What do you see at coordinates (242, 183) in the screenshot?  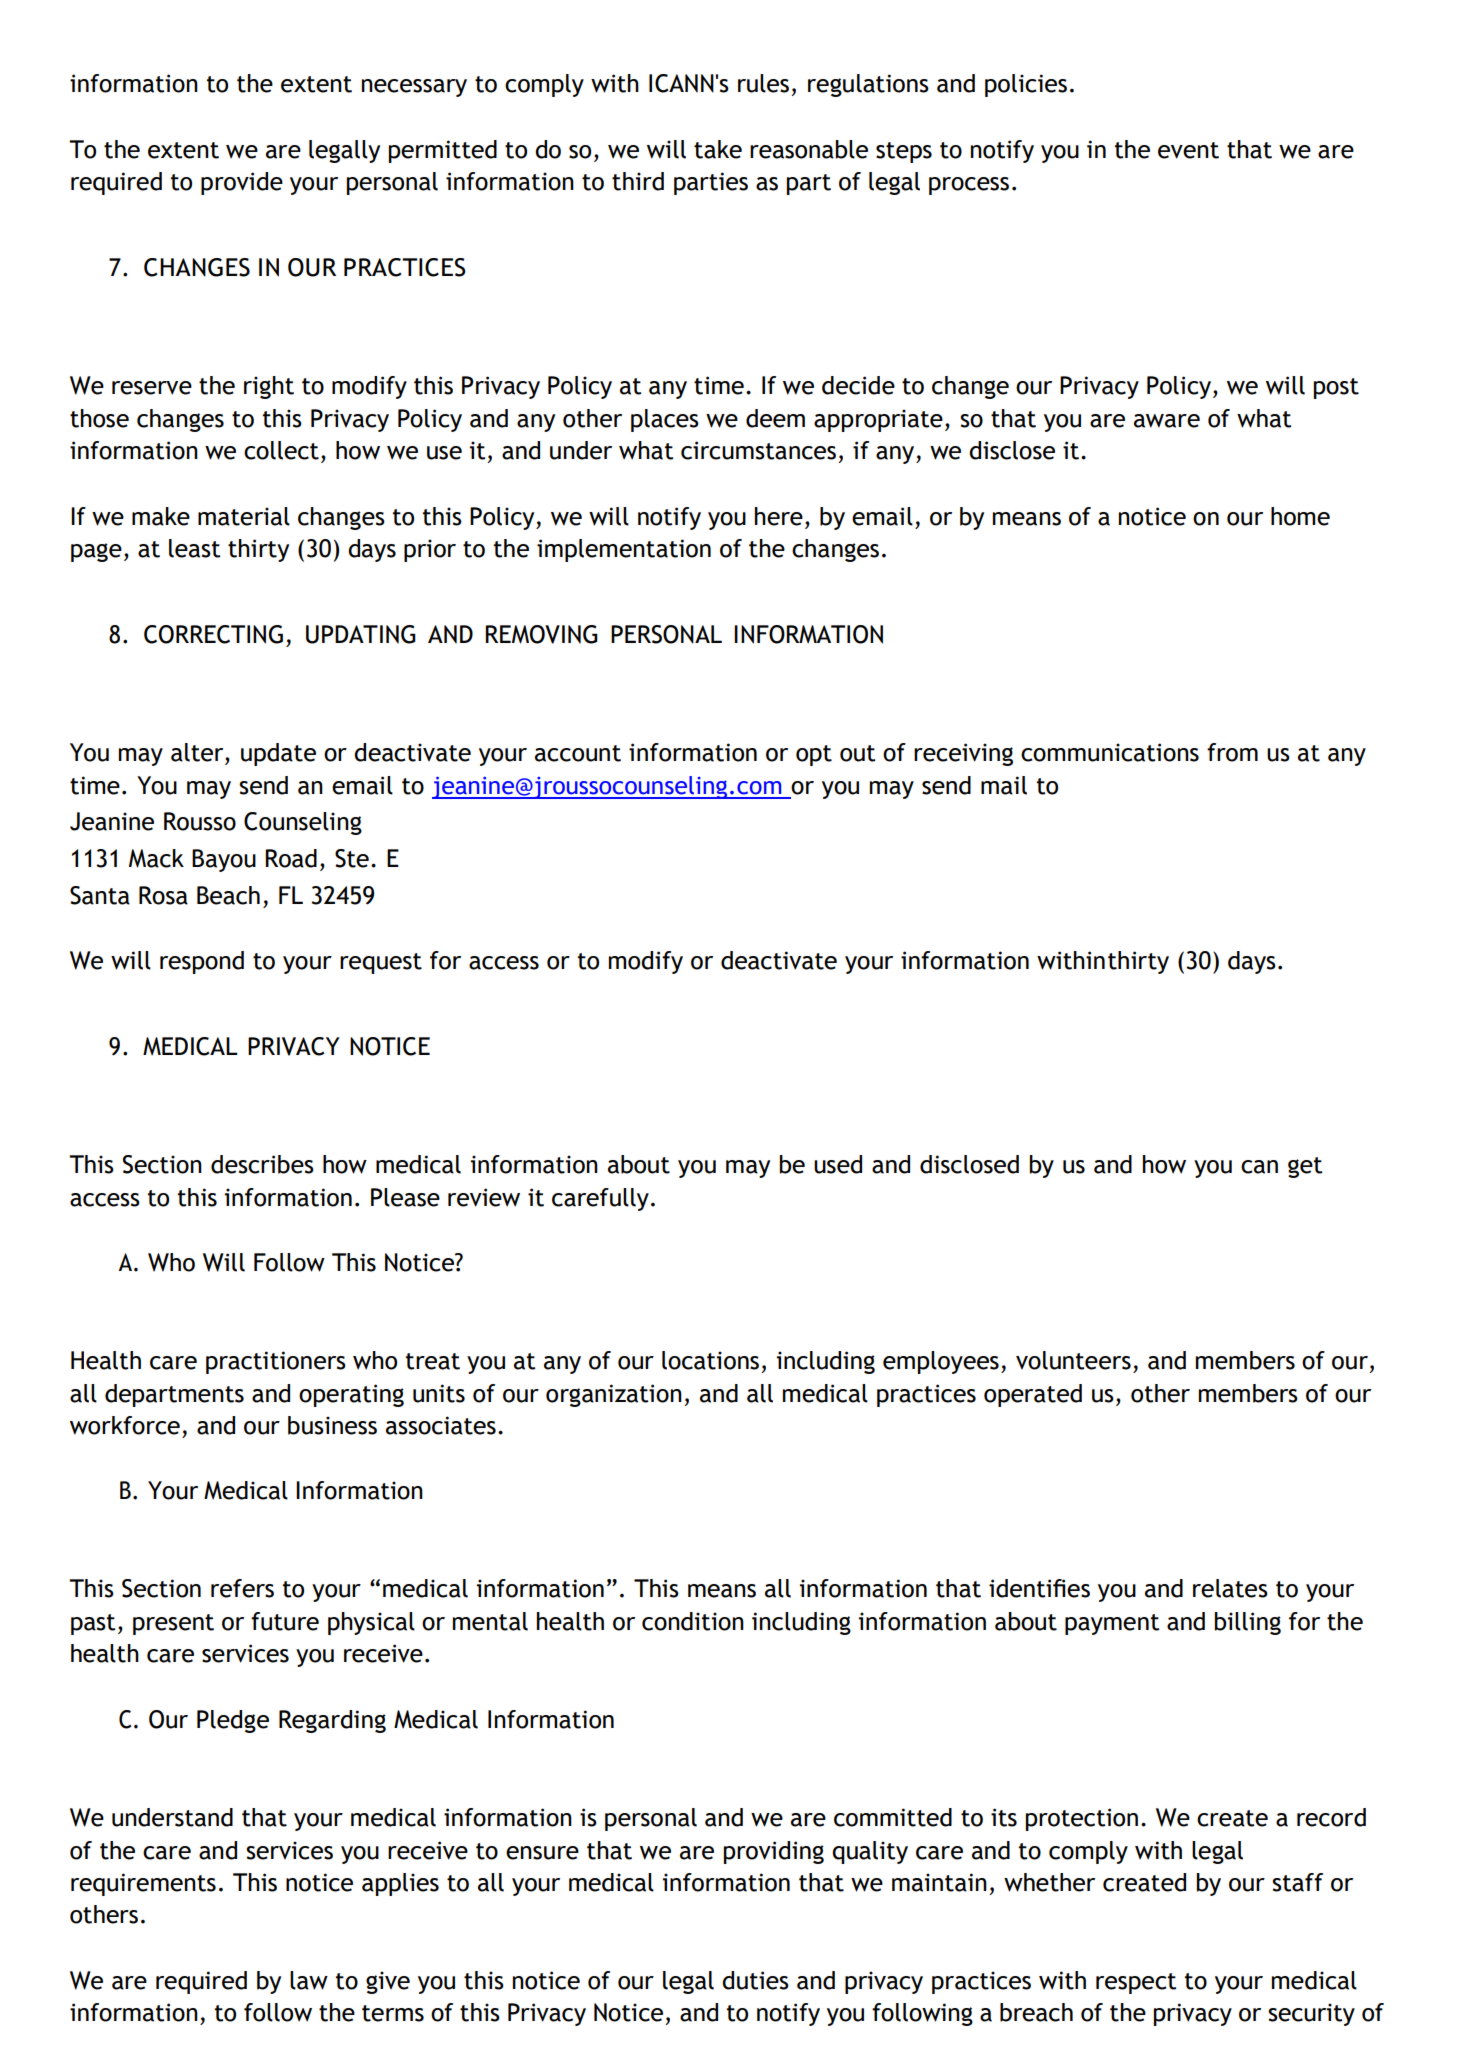 I see `provide` at bounding box center [242, 183].
